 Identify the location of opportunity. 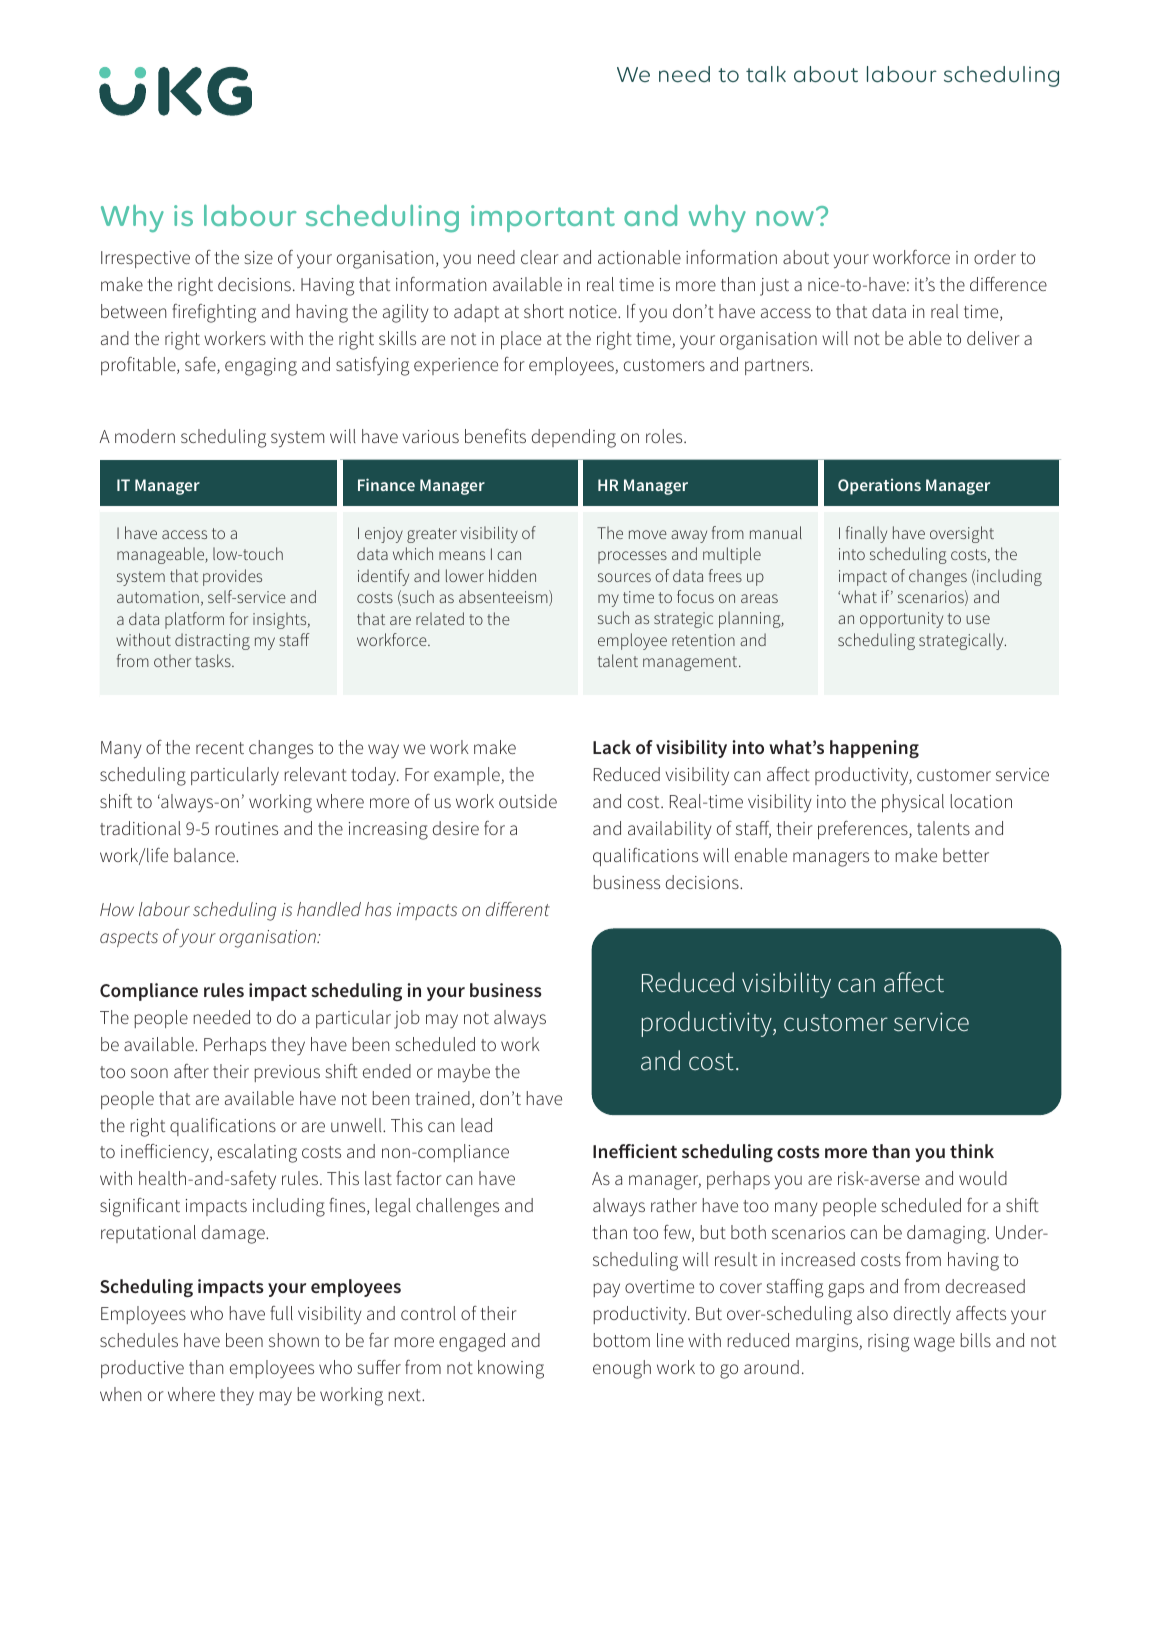
(901, 620).
